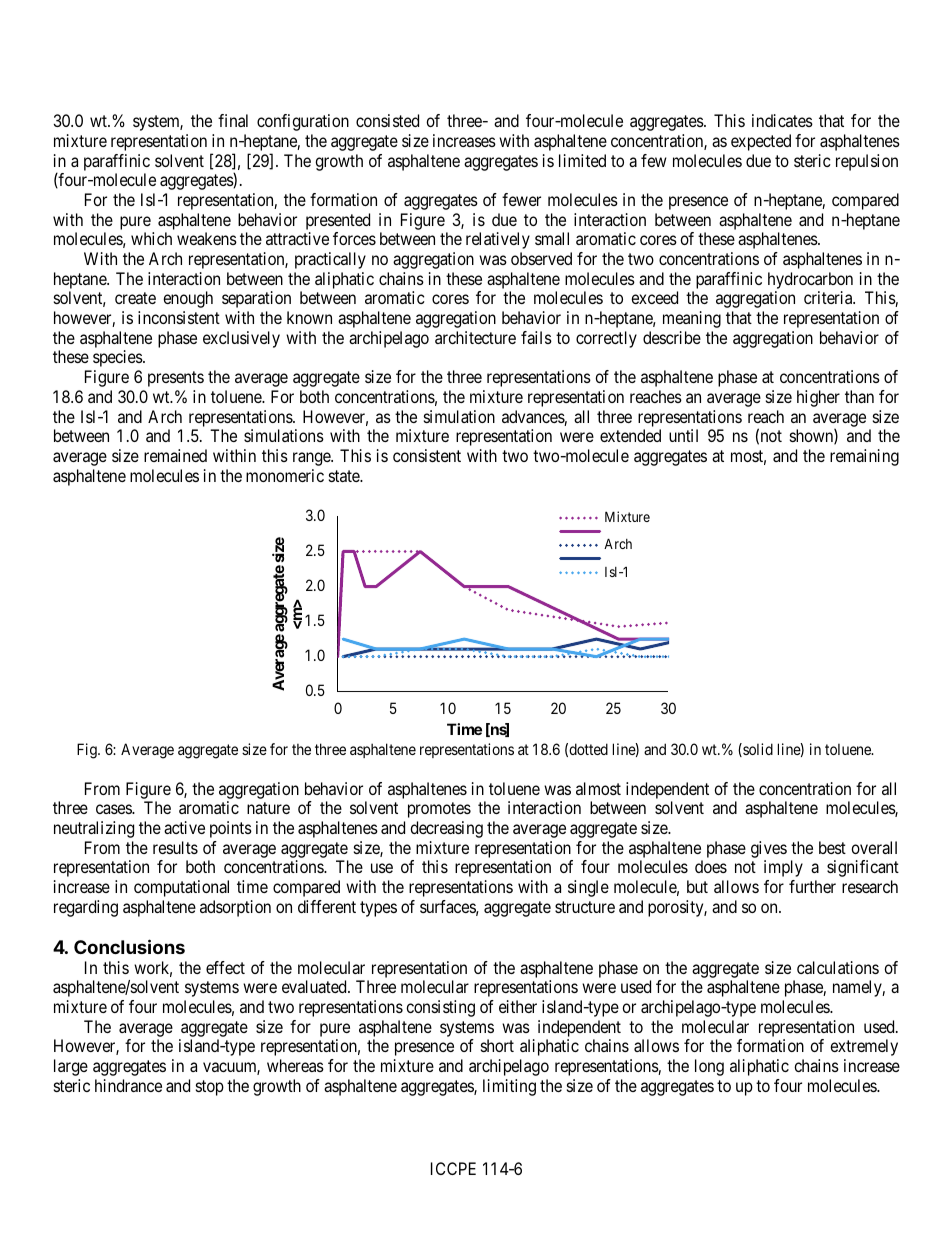 Image resolution: width=952 pixels, height=1233 pixels. What do you see at coordinates (175, 455) in the screenshot?
I see `remained` at bounding box center [175, 455].
